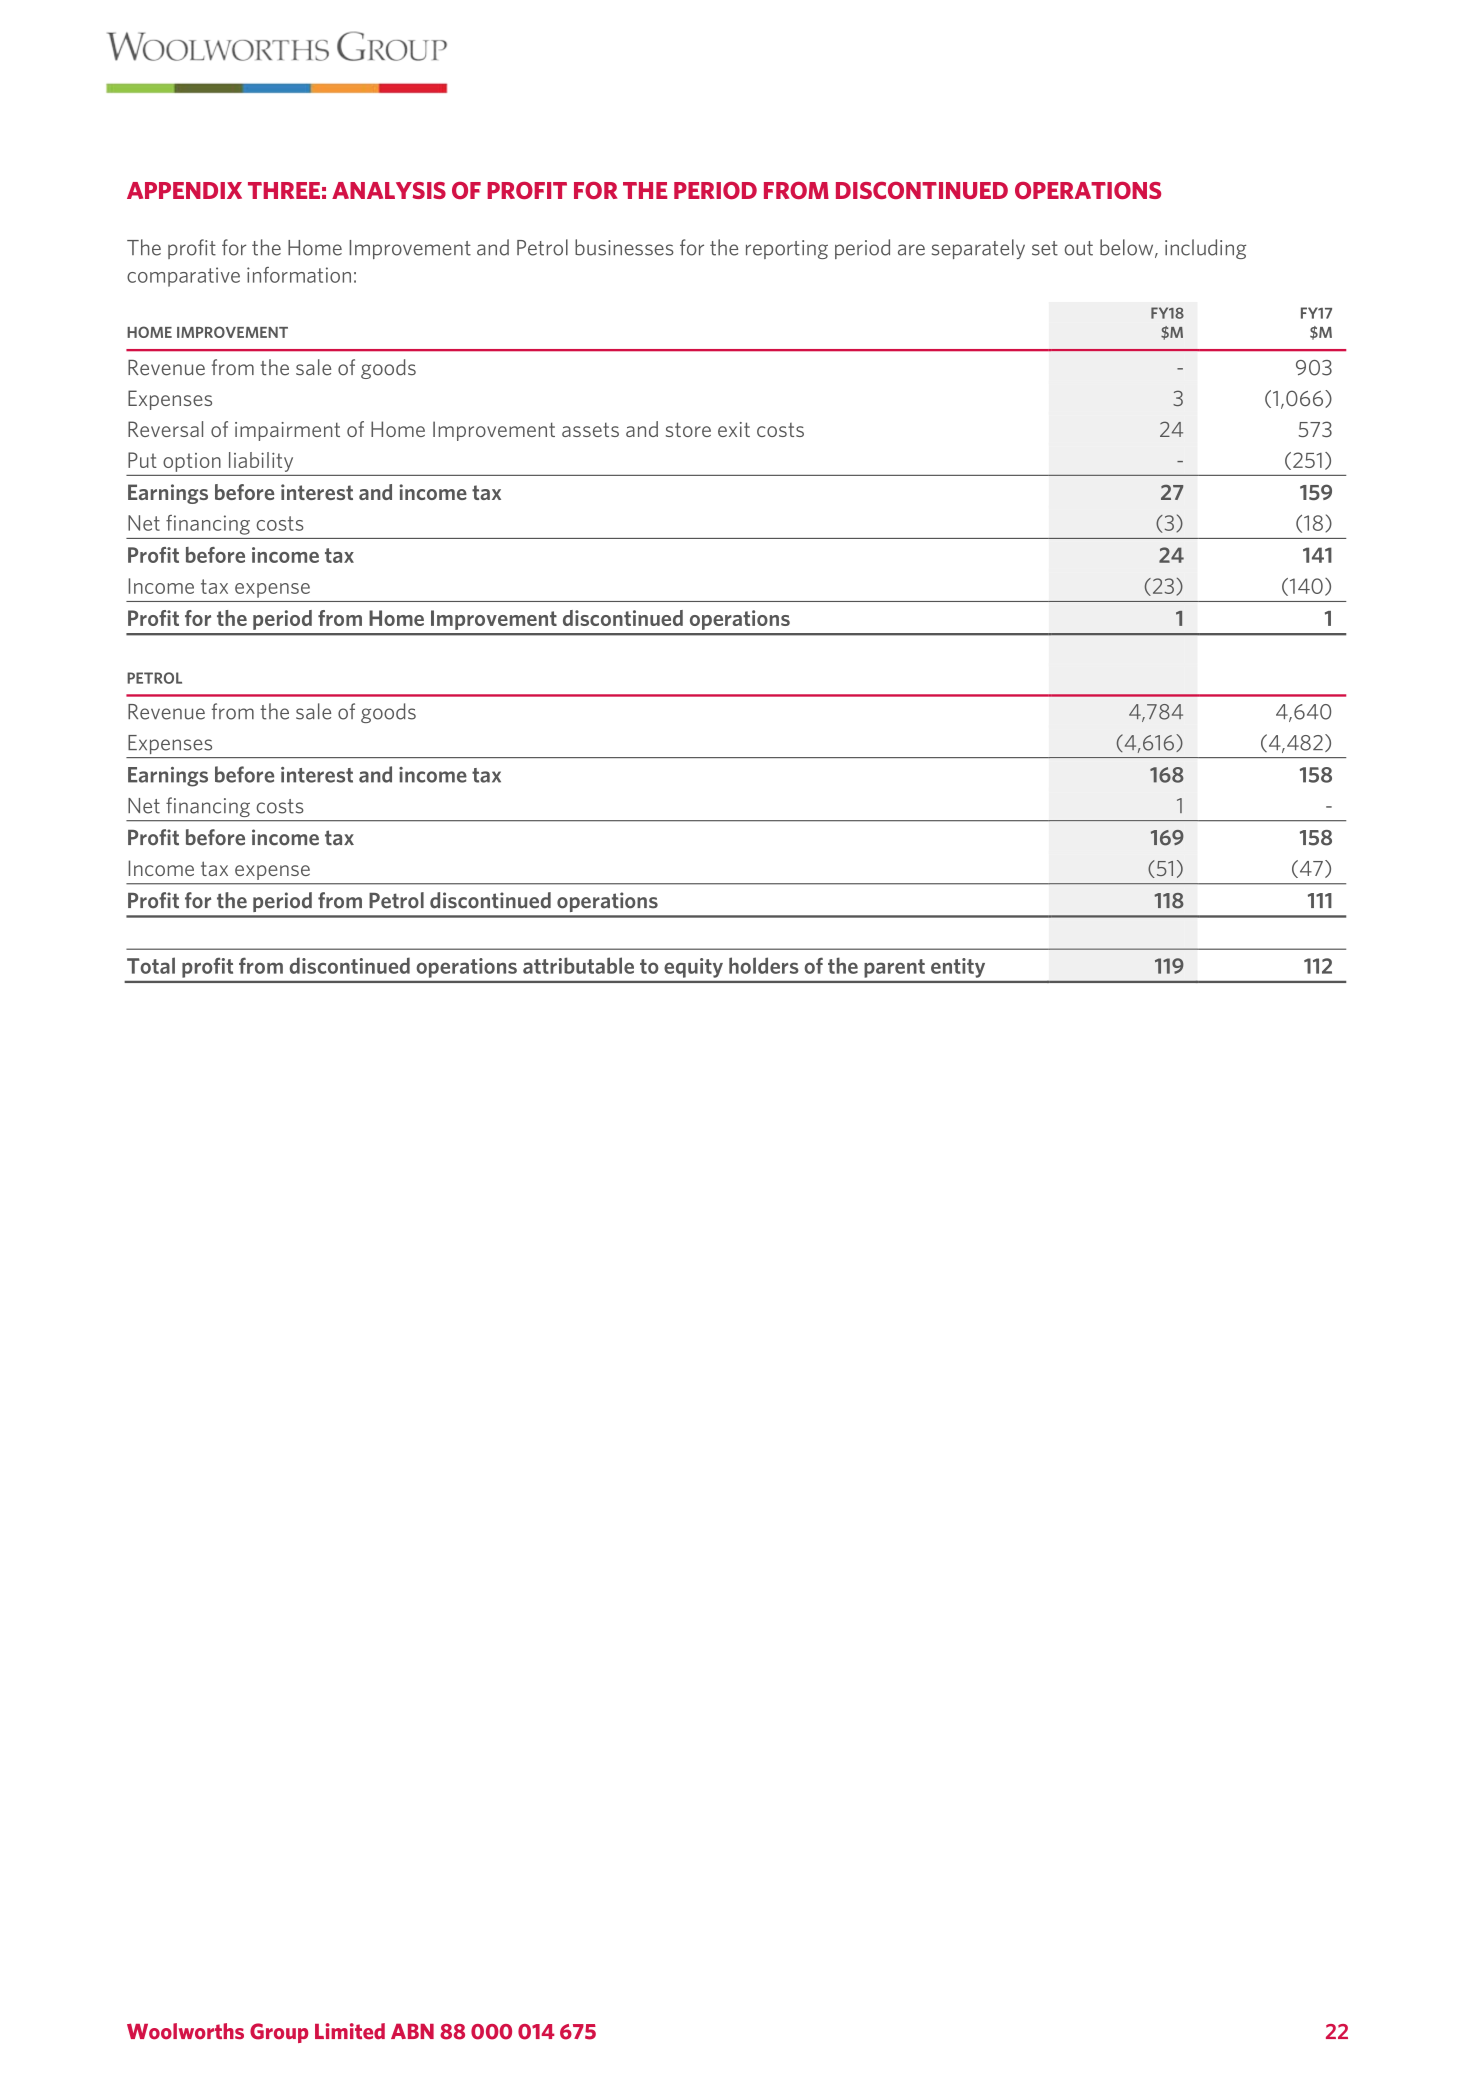  What do you see at coordinates (299, 275) in the page?
I see `information` at bounding box center [299, 275].
